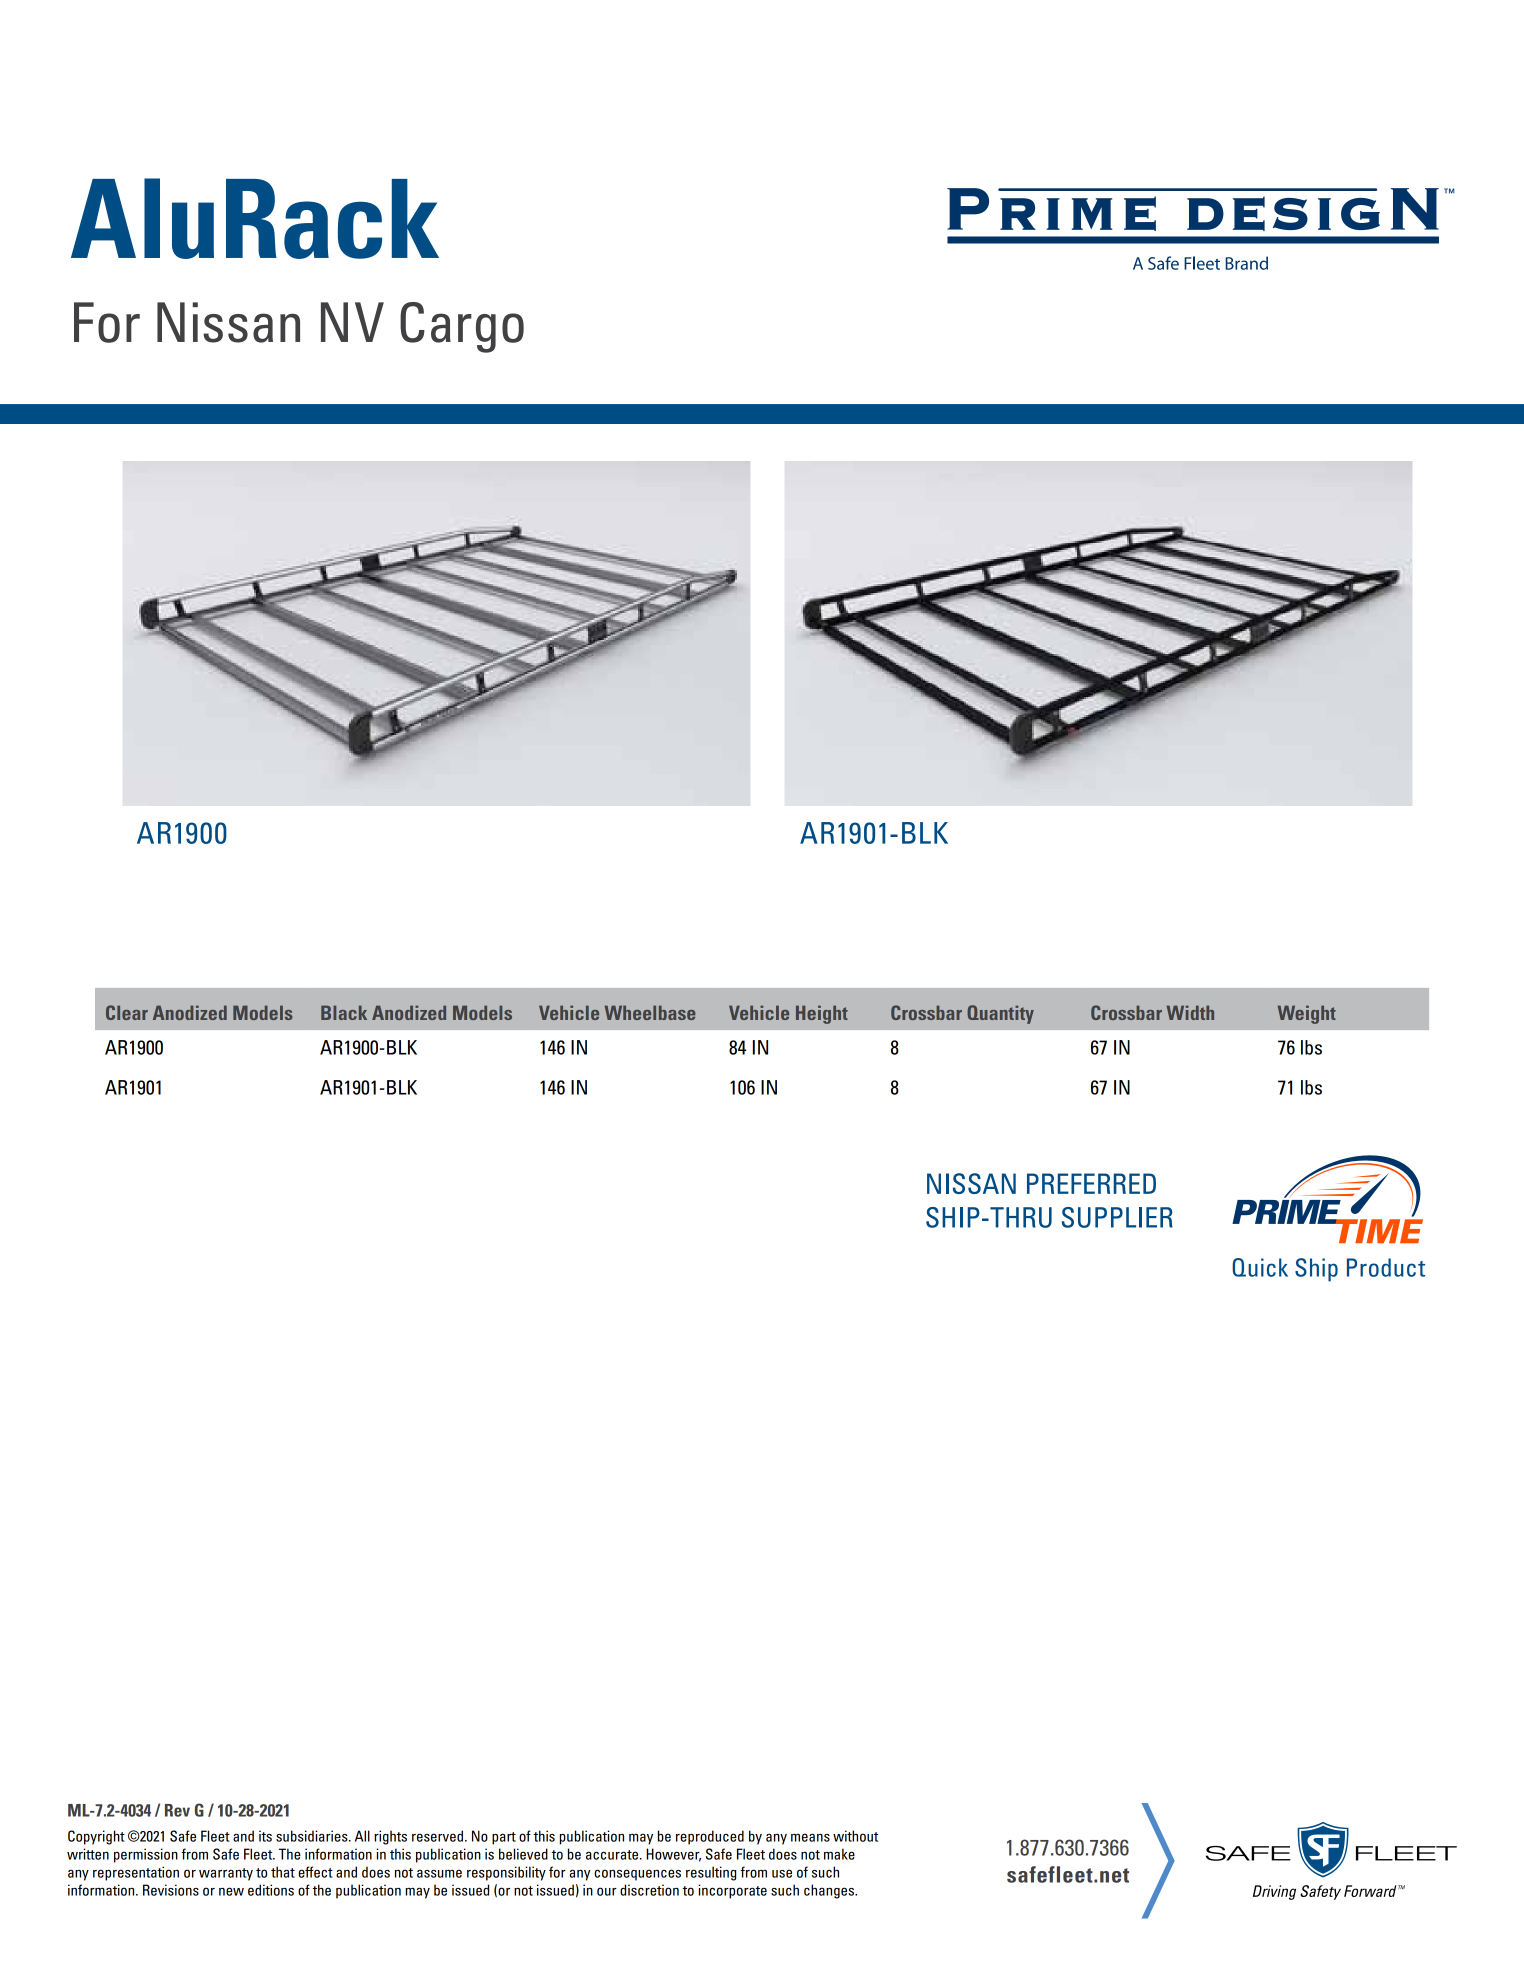 The image size is (1524, 1973). What do you see at coordinates (344, 1012) in the page?
I see `Black` at bounding box center [344, 1012].
